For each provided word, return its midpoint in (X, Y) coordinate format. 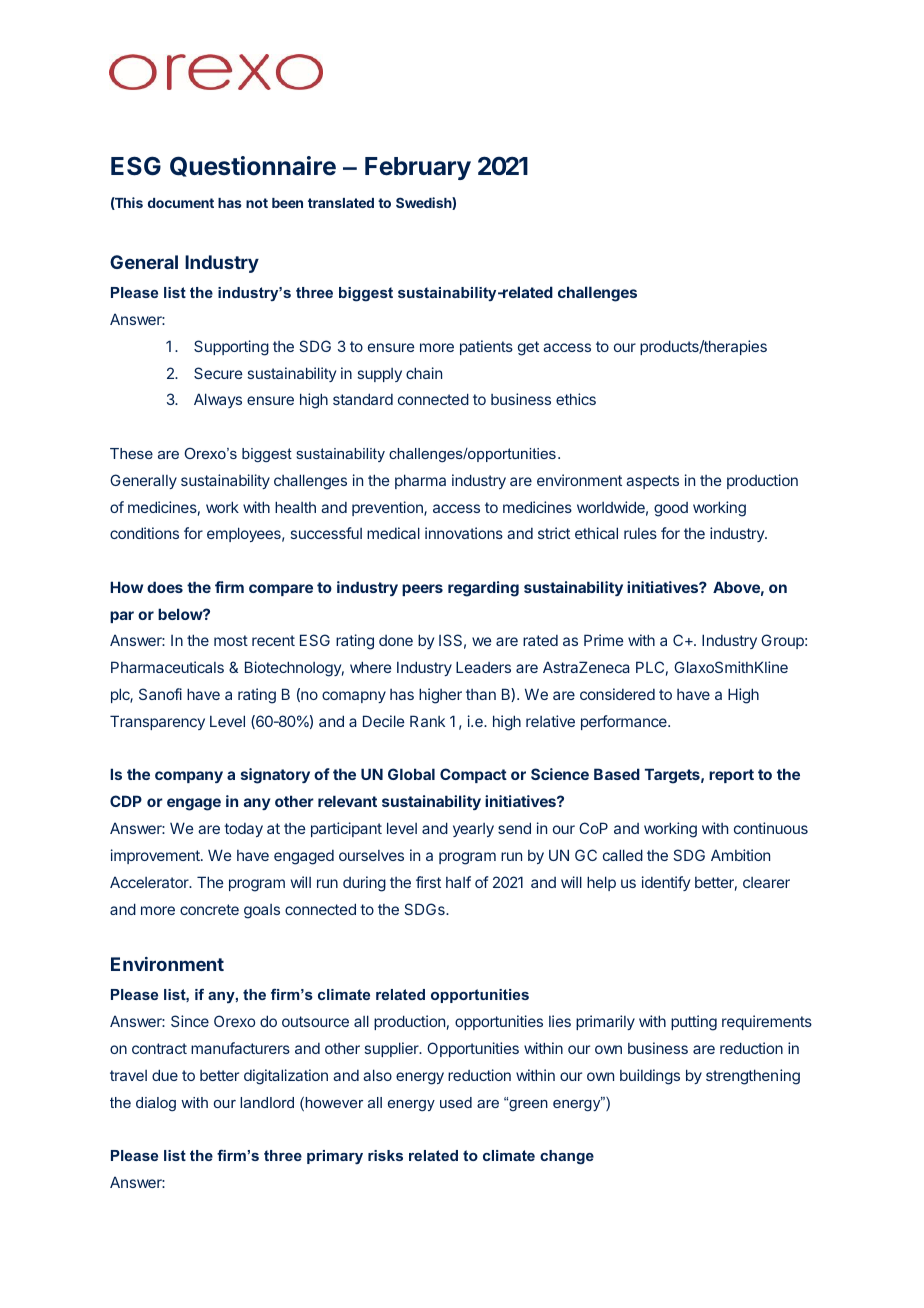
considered (617, 694)
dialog (156, 1104)
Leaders (483, 667)
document (181, 203)
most (231, 640)
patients (486, 347)
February (418, 168)
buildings (650, 1077)
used (456, 1102)
